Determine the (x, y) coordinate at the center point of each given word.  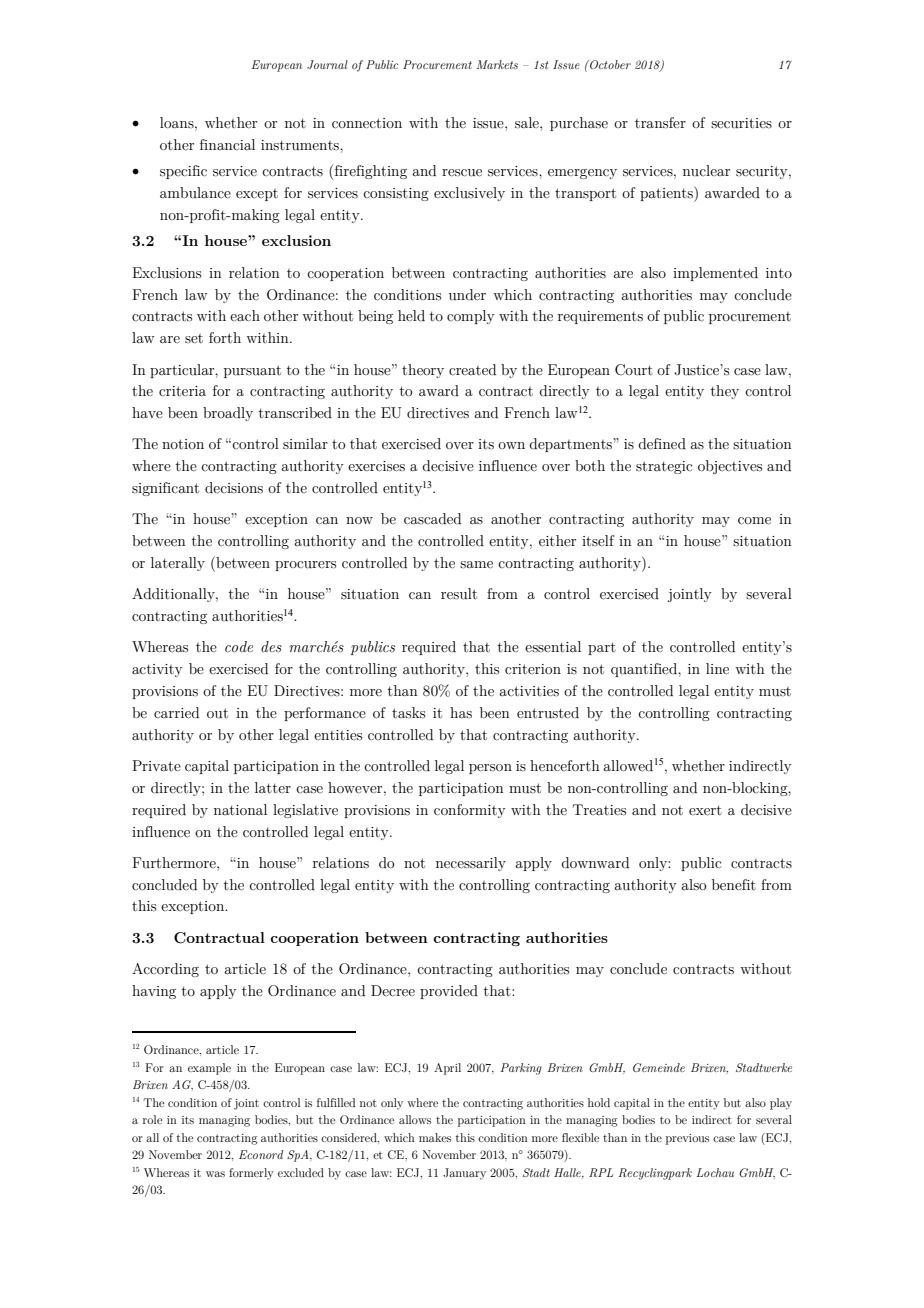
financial (227, 144)
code (239, 646)
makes (435, 1137)
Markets (497, 64)
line (717, 669)
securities (741, 123)
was (215, 1174)
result (459, 594)
